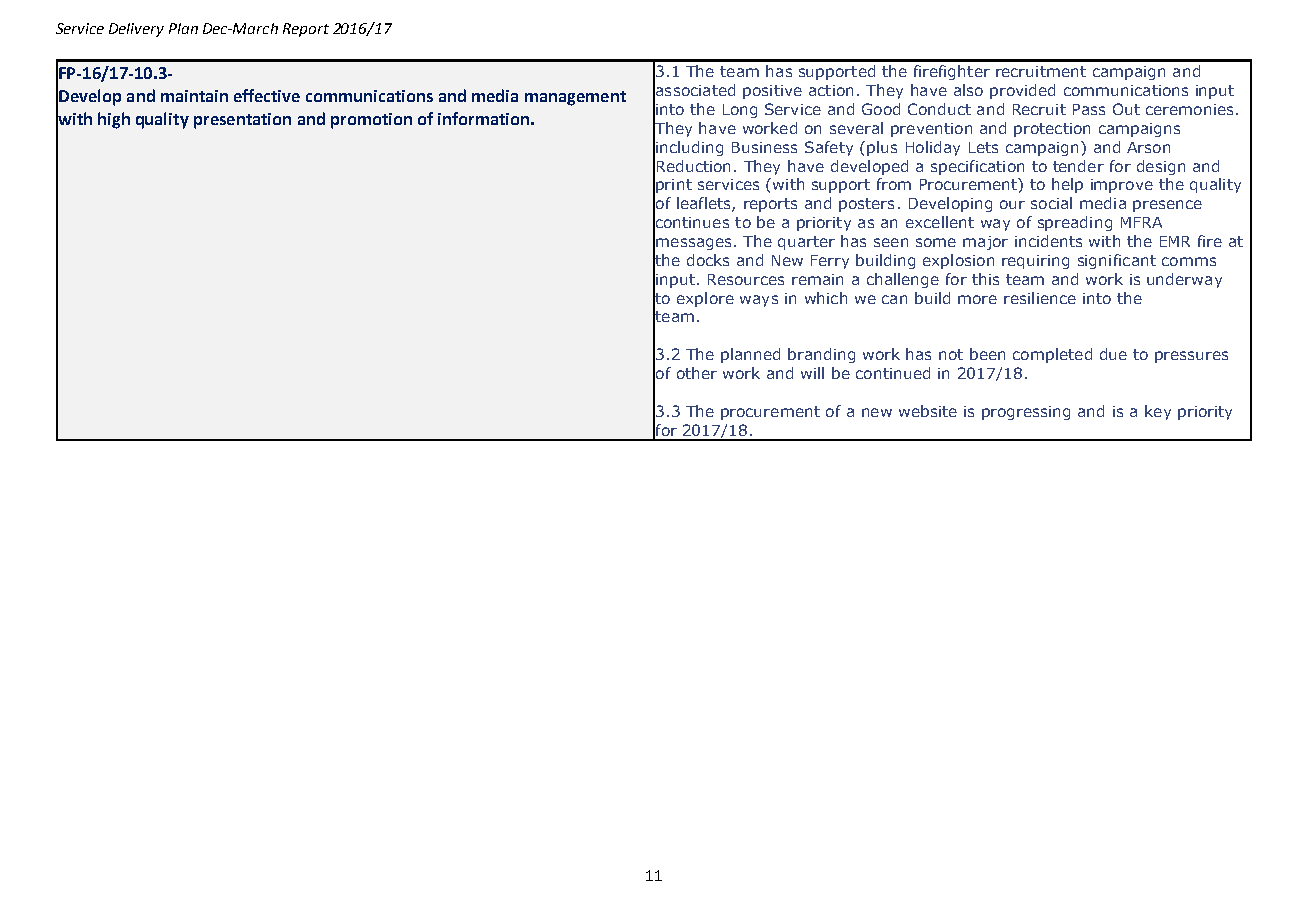 The height and width of the screenshot is (924, 1308). I want to click on provided, so click(1022, 91).
